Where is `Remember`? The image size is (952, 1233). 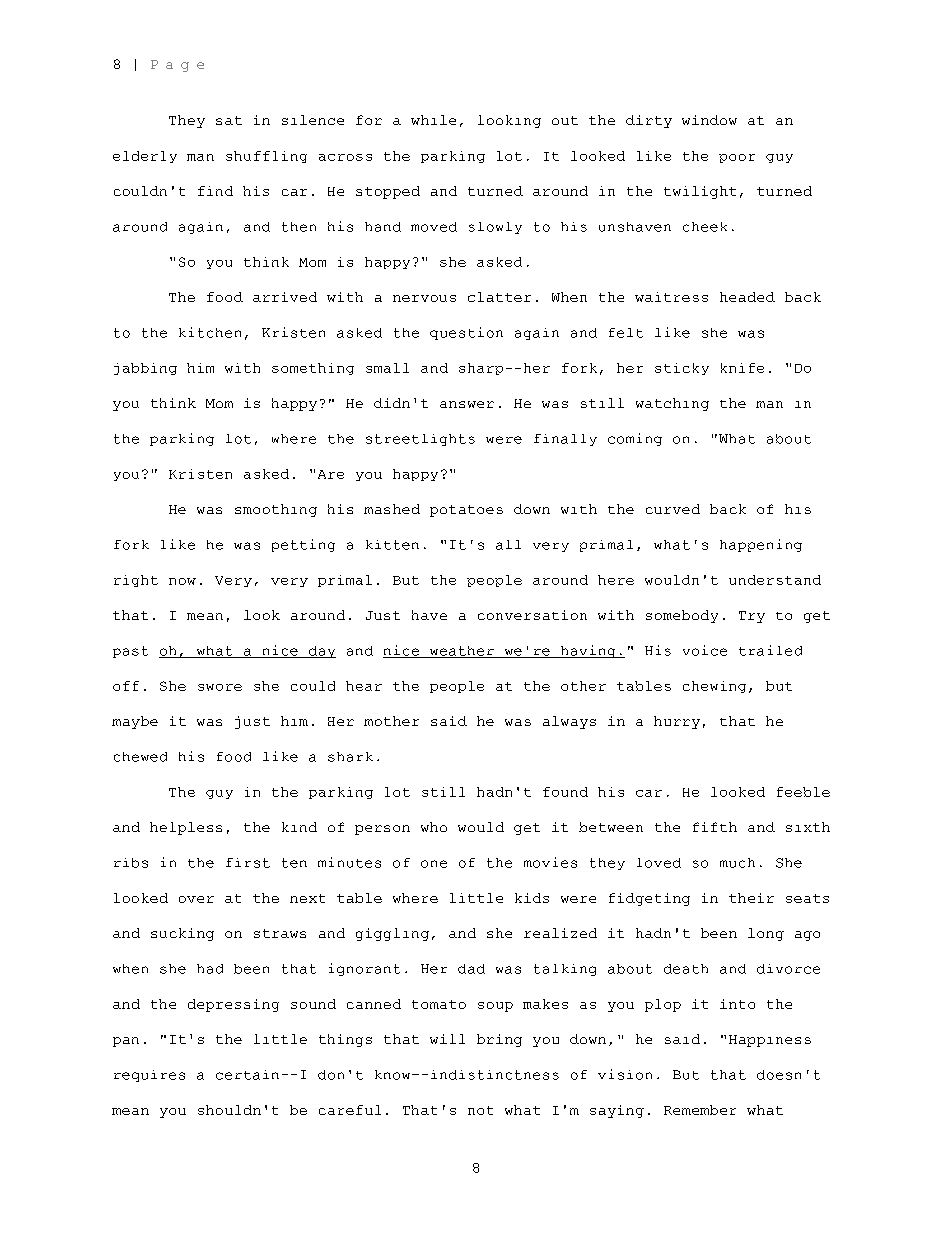
Remember is located at coordinates (700, 1110).
